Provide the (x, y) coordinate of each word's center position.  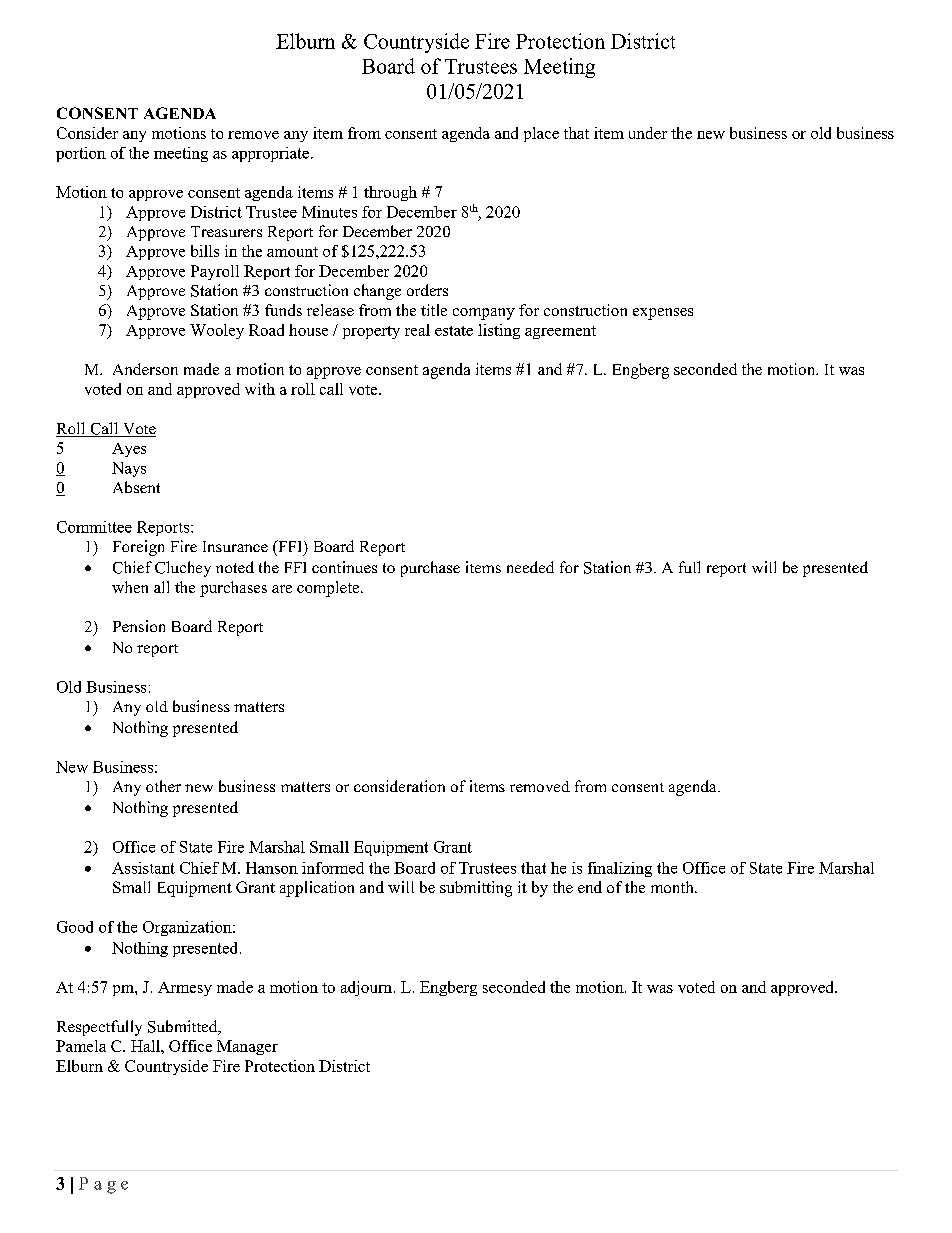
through (390, 193)
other (163, 786)
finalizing (620, 869)
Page (103, 1185)
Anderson (145, 369)
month (673, 887)
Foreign (138, 548)
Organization (188, 928)
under (648, 133)
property (371, 332)
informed (333, 868)
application (317, 889)
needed (530, 567)
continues (344, 567)
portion (81, 154)
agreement (560, 332)
